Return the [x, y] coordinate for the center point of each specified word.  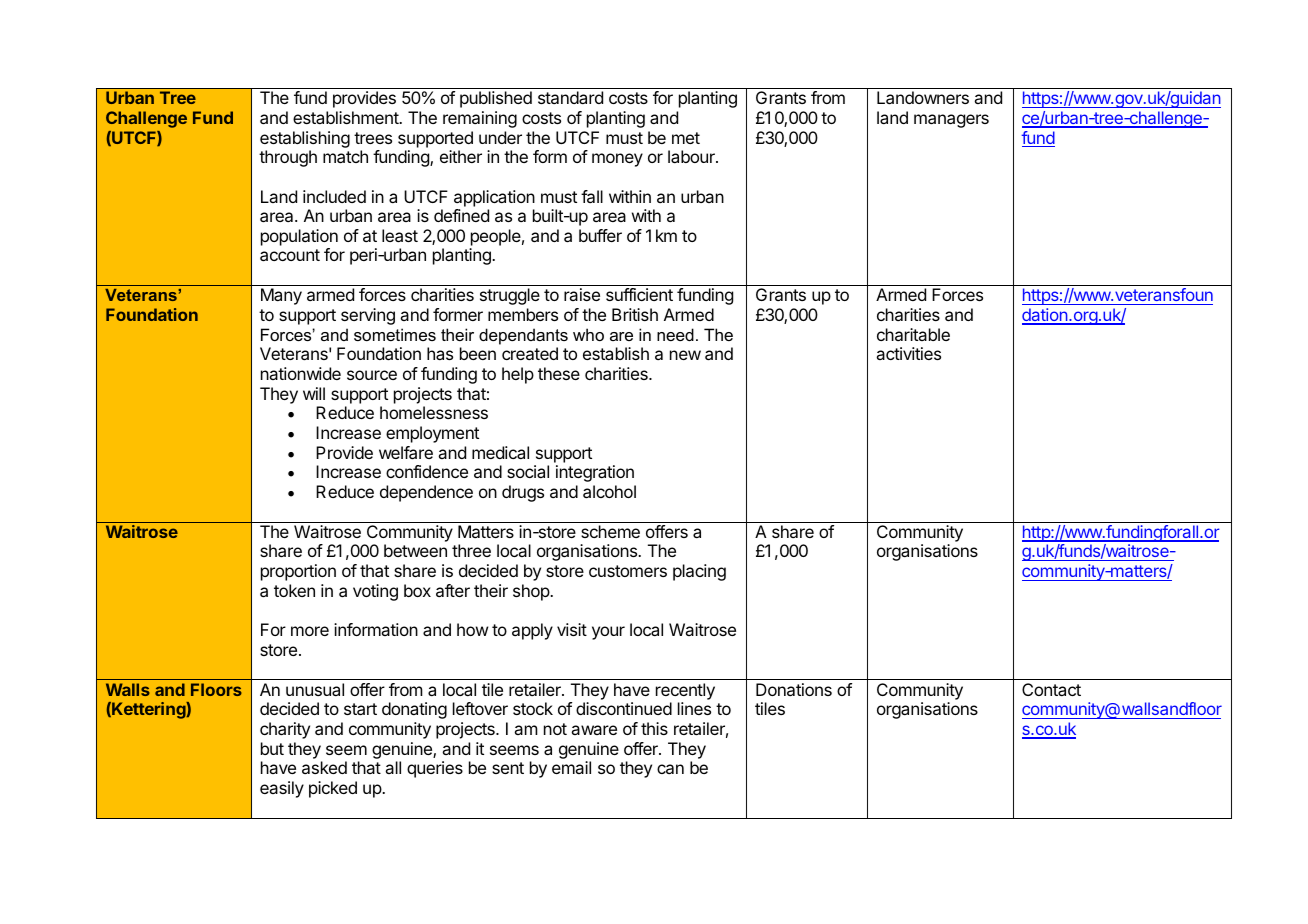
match [345, 156]
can [670, 769]
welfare [406, 452]
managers [951, 121]
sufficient [639, 294]
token [294, 590]
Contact [1051, 689]
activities [908, 353]
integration [595, 473]
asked [324, 767]
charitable [913, 334]
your [608, 633]
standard [570, 97]
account [290, 255]
